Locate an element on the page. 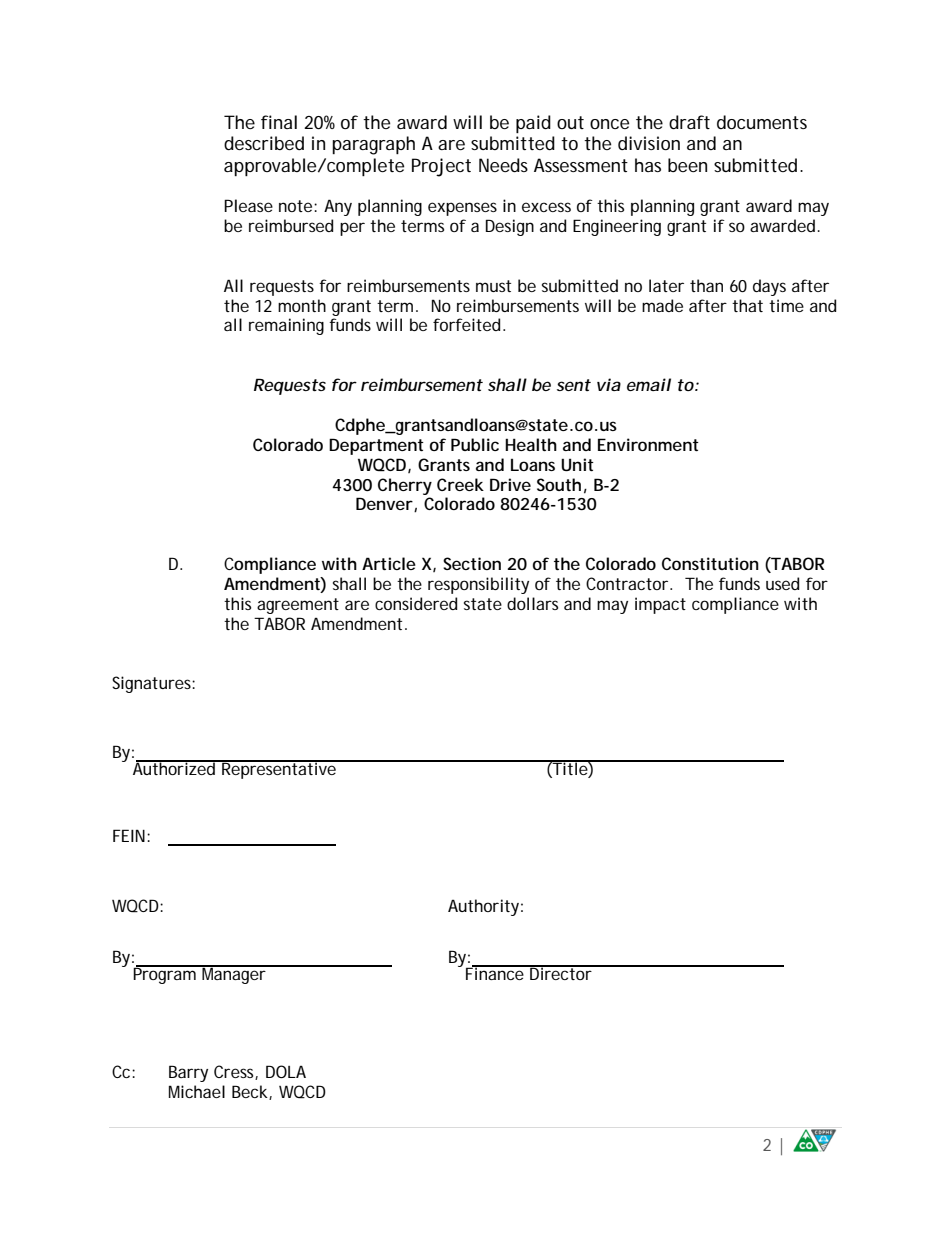 The image size is (952, 1233). FEIN is located at coordinates (130, 835).
